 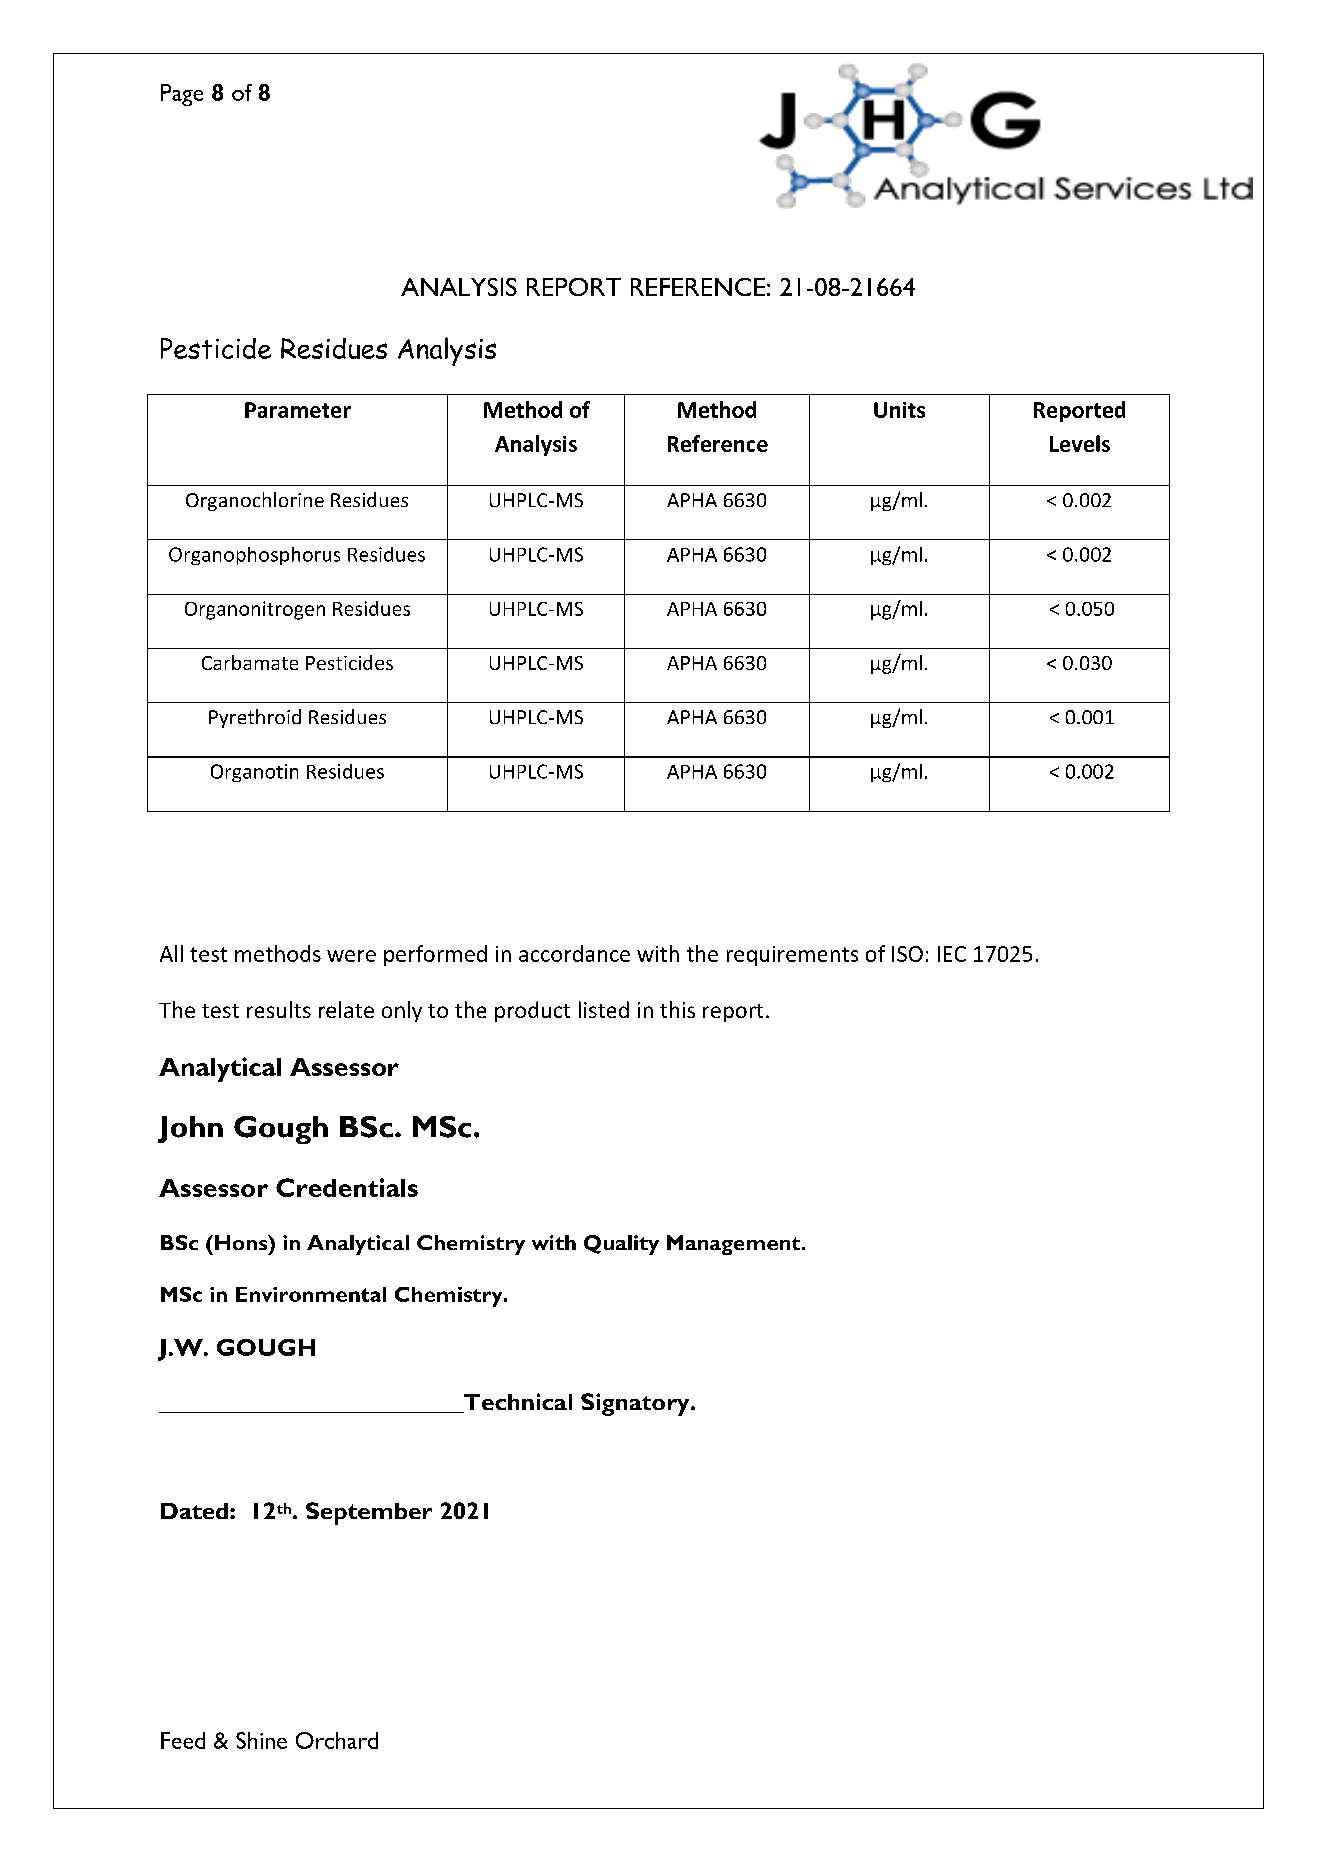 I want to click on accordance, so click(x=574, y=953).
